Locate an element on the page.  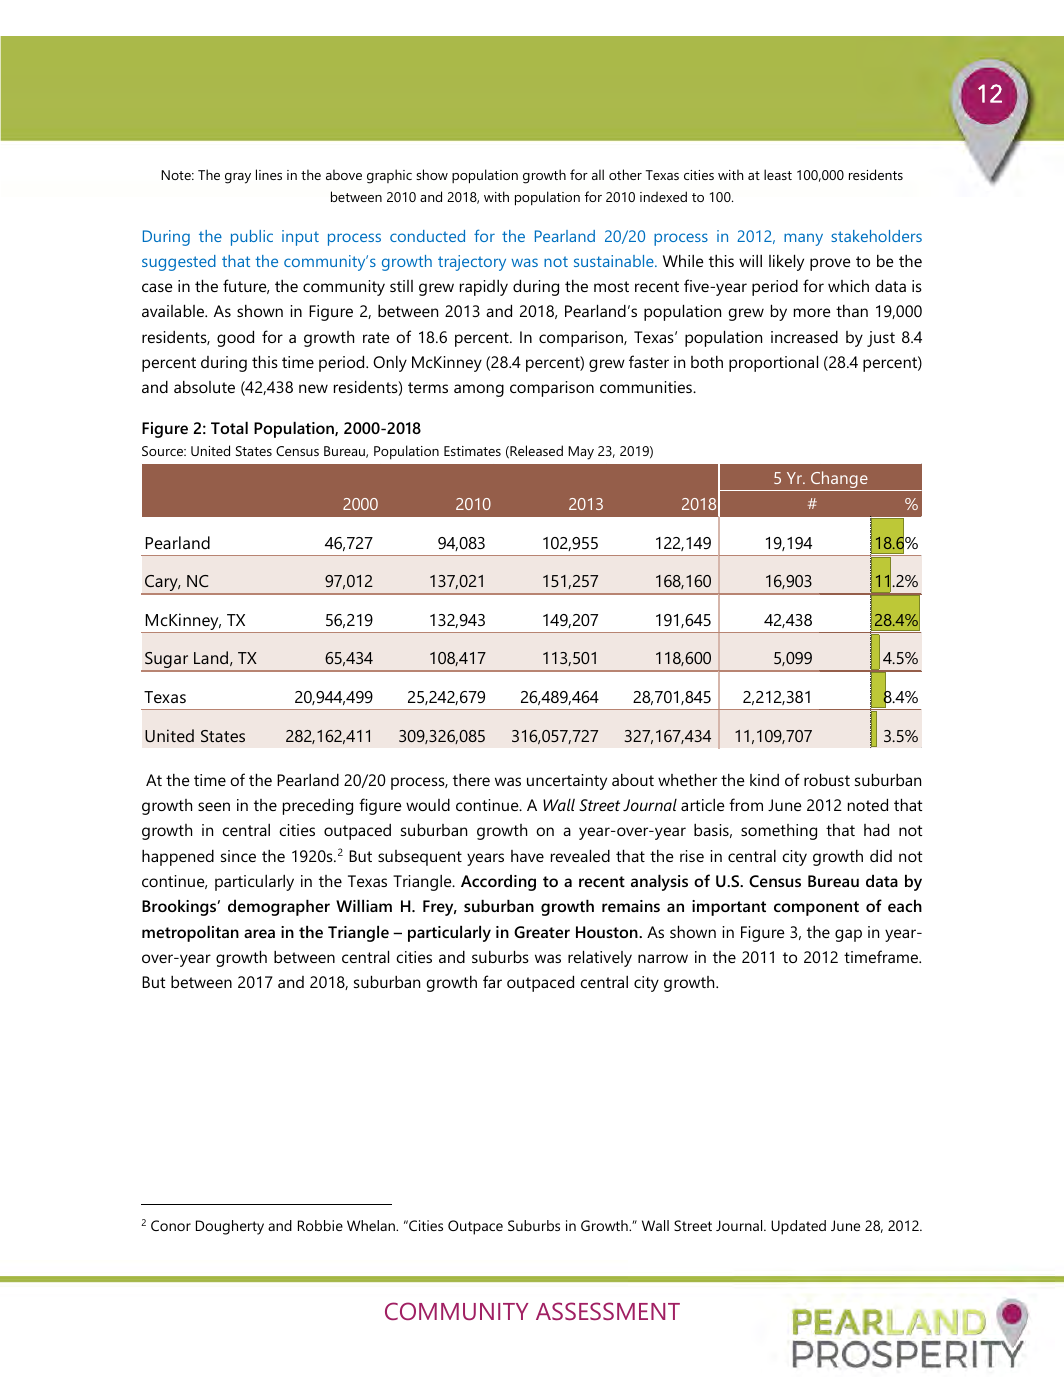
public is located at coordinates (252, 238).
